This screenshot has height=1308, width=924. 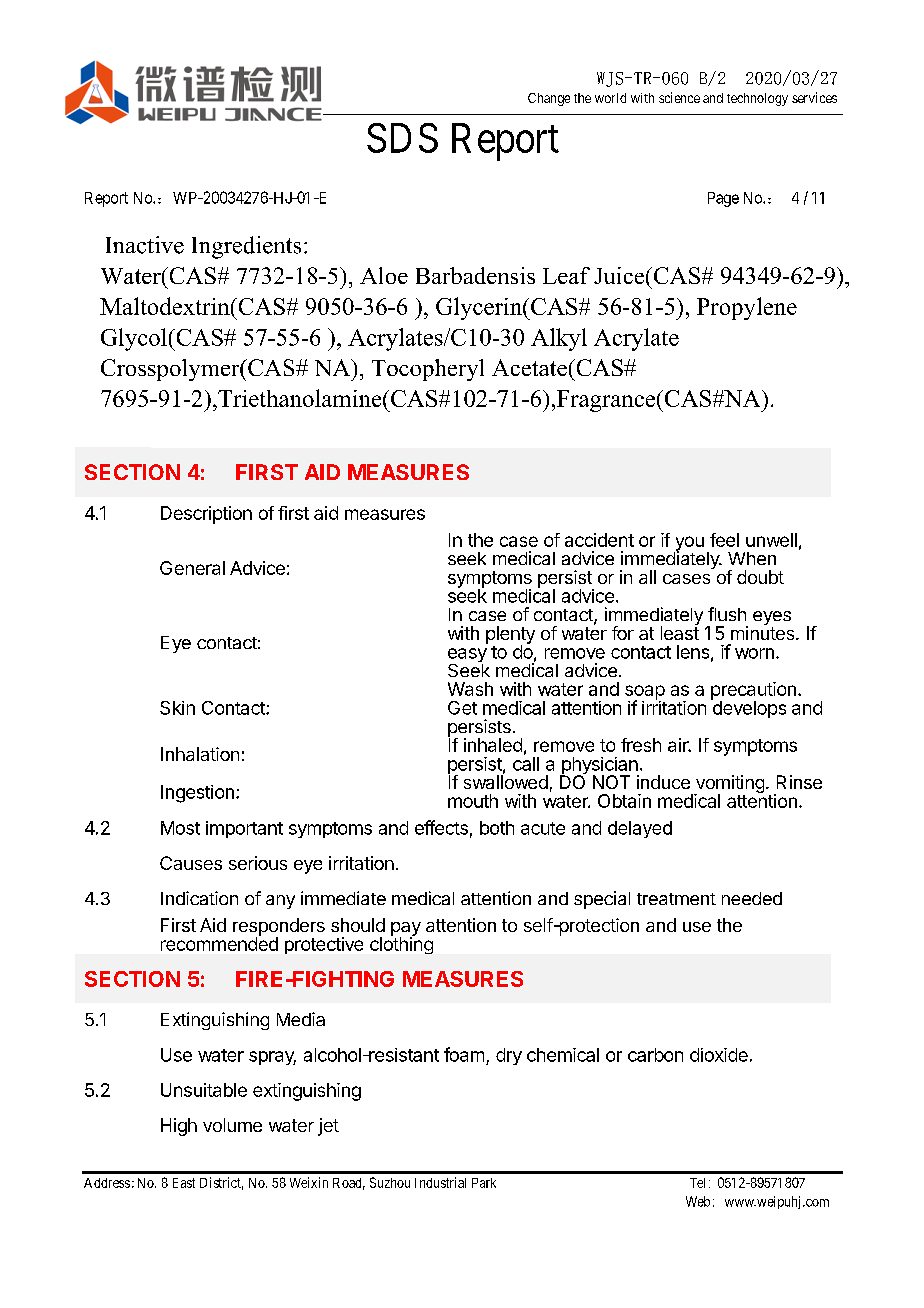 What do you see at coordinates (754, 653) in the screenshot?
I see `worn` at bounding box center [754, 653].
